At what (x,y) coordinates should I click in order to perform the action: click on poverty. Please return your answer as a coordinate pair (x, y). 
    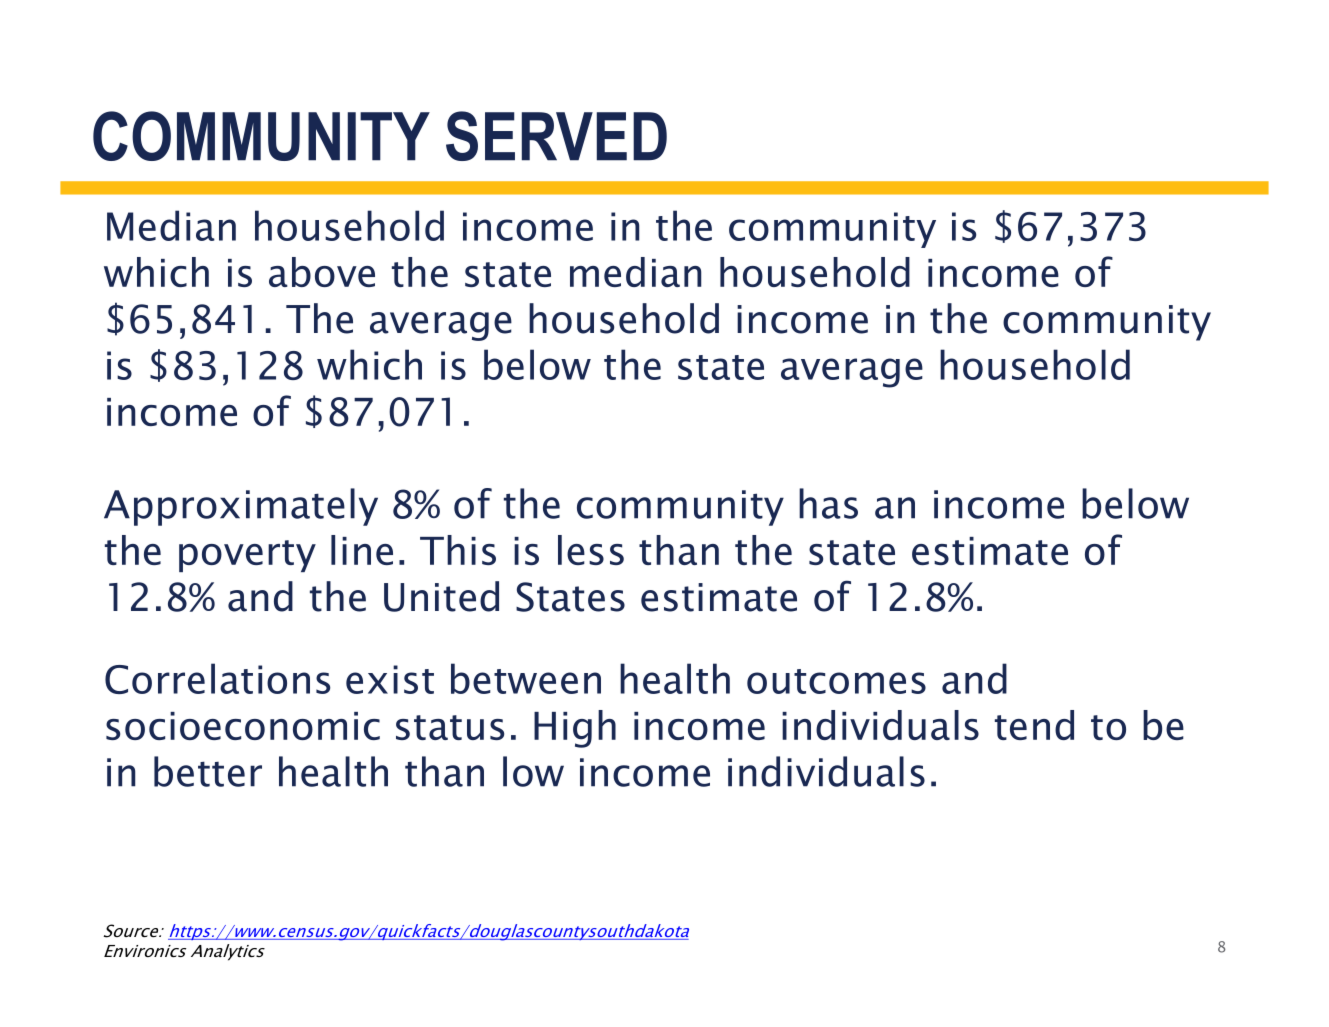
    Looking at the image, I should click on (247, 556).
